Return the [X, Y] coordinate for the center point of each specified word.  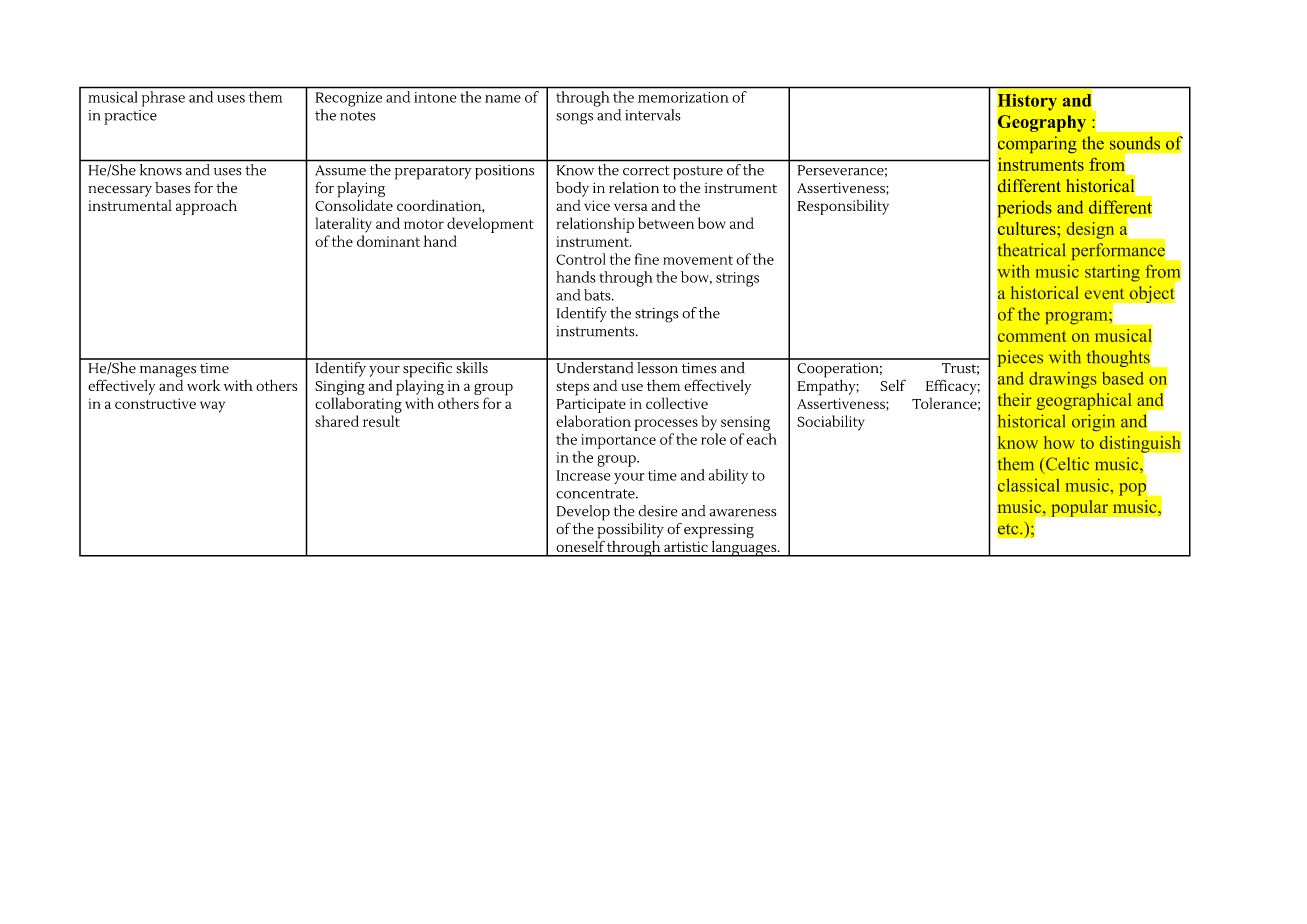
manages [168, 372]
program [1077, 318]
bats [598, 295]
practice [130, 117]
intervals [653, 115]
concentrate [596, 494]
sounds [1135, 143]
